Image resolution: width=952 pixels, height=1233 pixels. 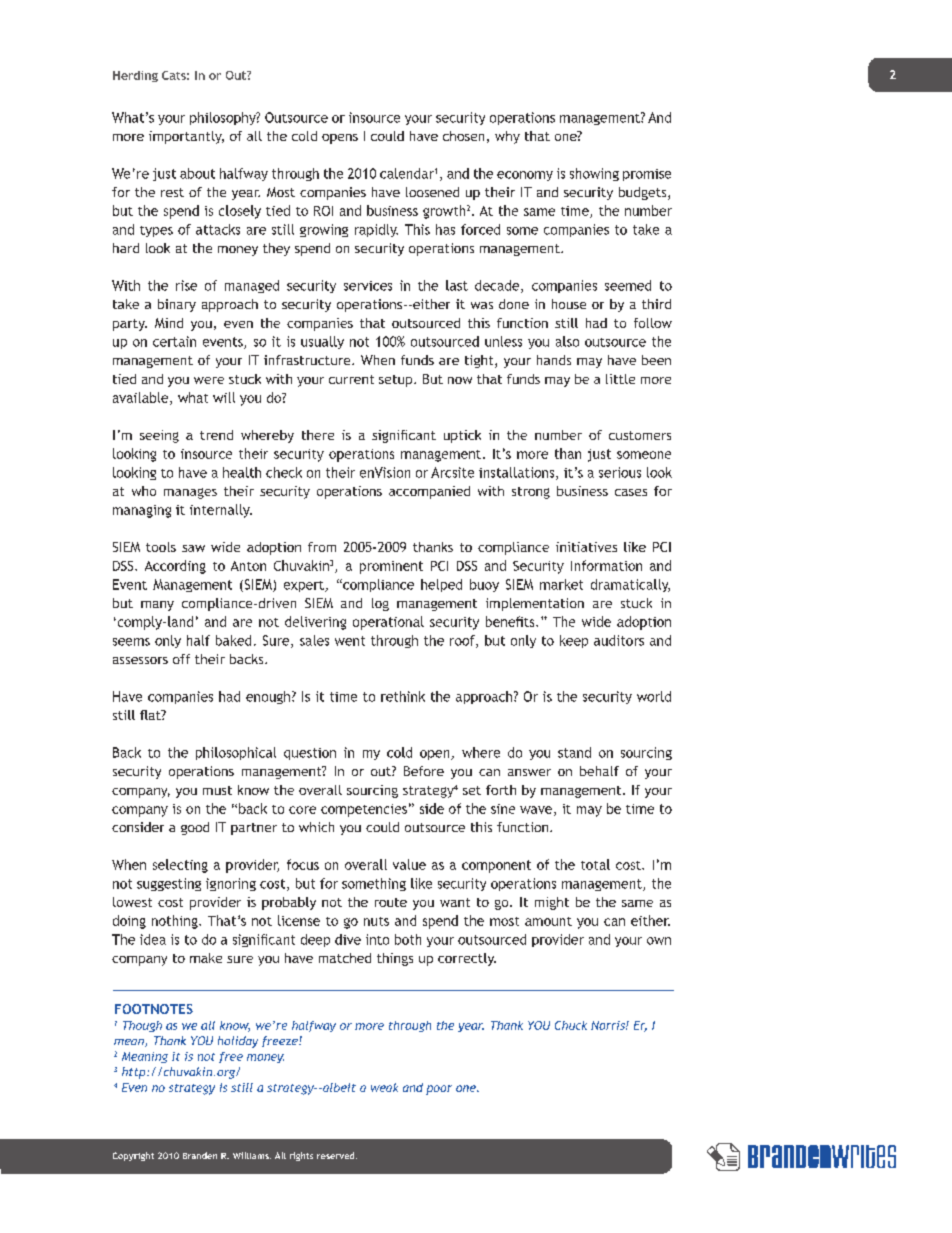 What do you see at coordinates (388, 623) in the screenshot?
I see `operational` at bounding box center [388, 623].
